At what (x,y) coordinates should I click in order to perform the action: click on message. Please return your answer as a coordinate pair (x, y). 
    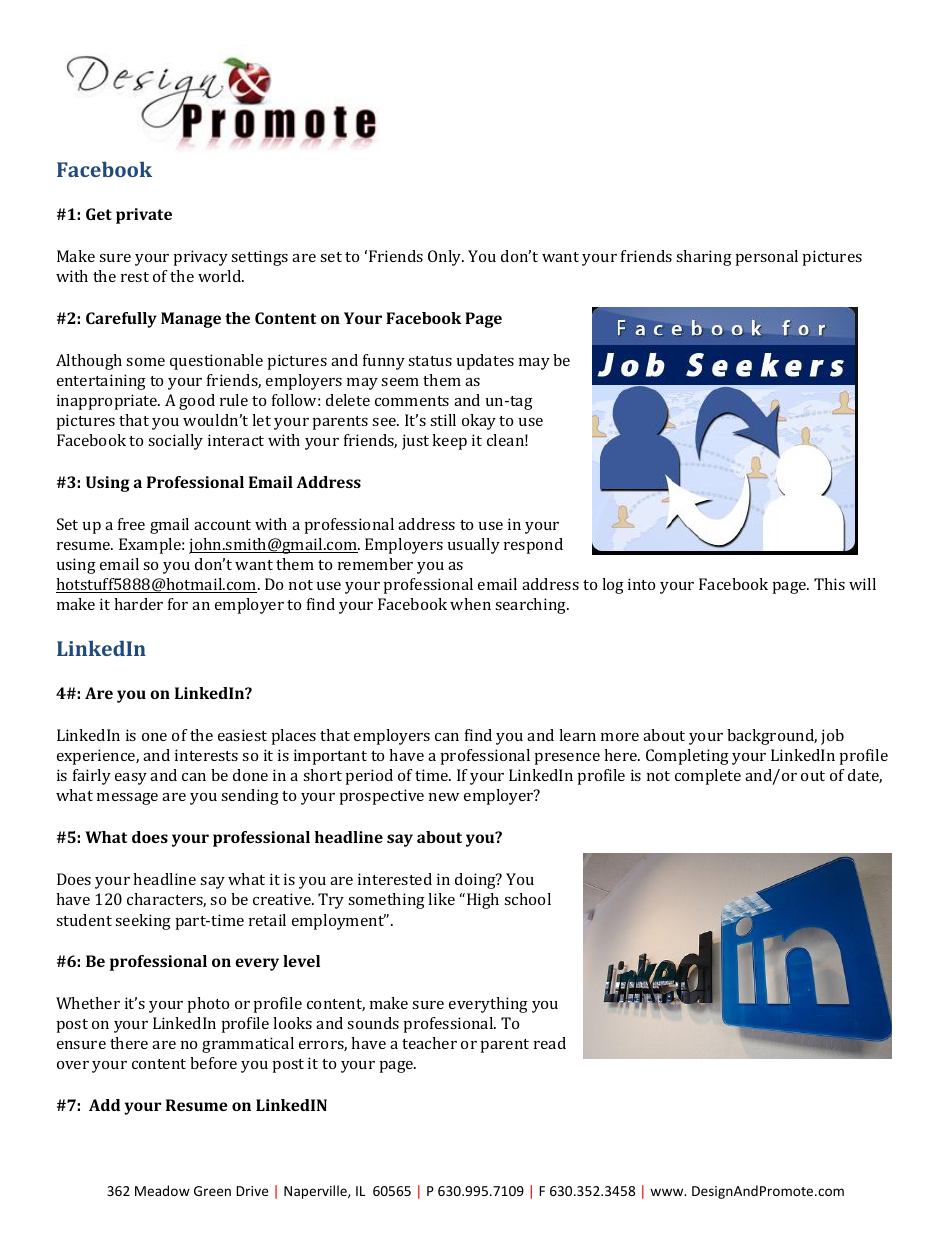
    Looking at the image, I should click on (127, 799).
